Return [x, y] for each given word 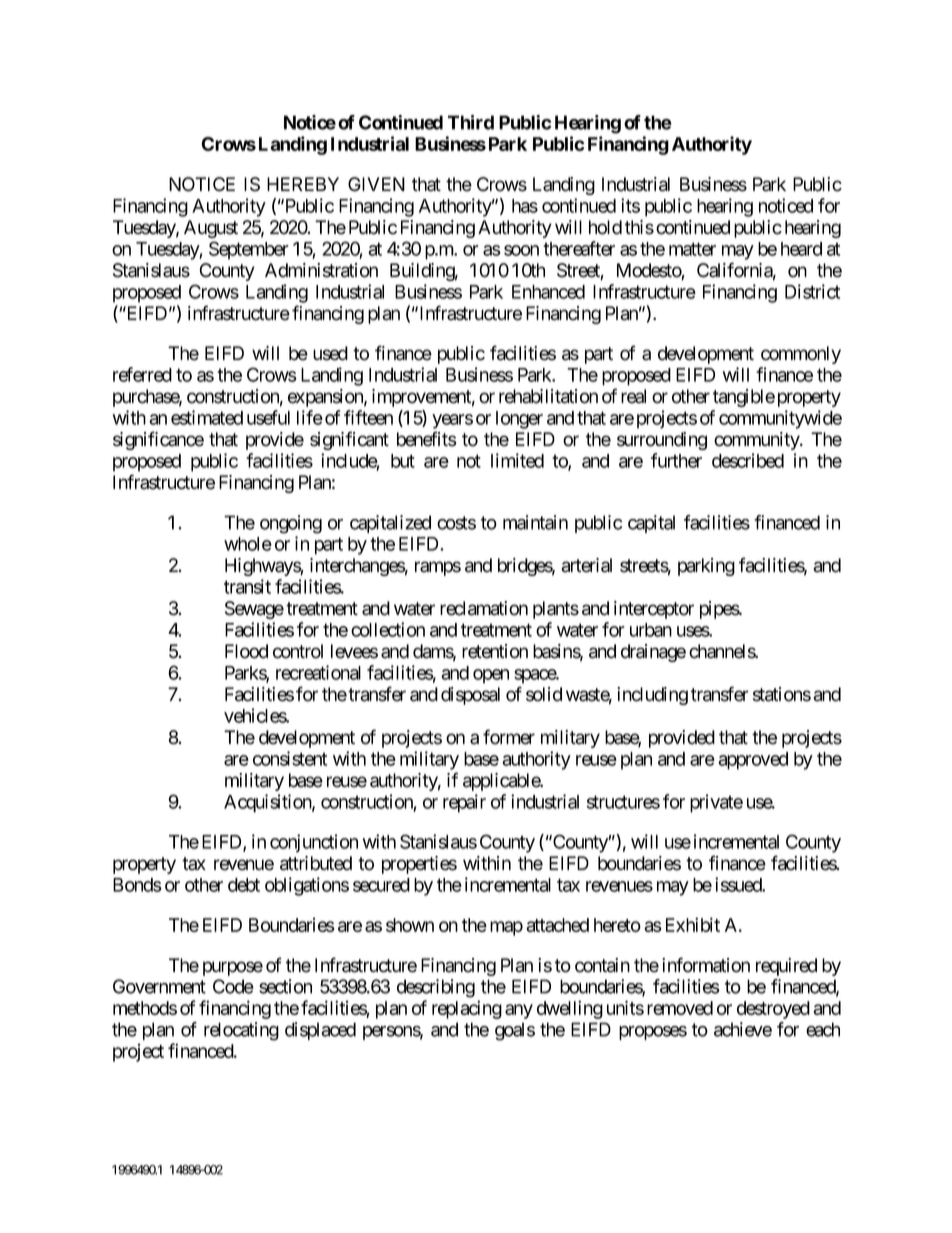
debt [244, 885]
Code [233, 986]
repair [464, 803]
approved [753, 761]
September [249, 250]
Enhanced [548, 292]
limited [517, 460]
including [652, 696]
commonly [801, 355]
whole [248, 544]
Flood [246, 651]
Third [471, 122]
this [639, 227]
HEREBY [303, 184]
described [748, 460]
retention [495, 651]
